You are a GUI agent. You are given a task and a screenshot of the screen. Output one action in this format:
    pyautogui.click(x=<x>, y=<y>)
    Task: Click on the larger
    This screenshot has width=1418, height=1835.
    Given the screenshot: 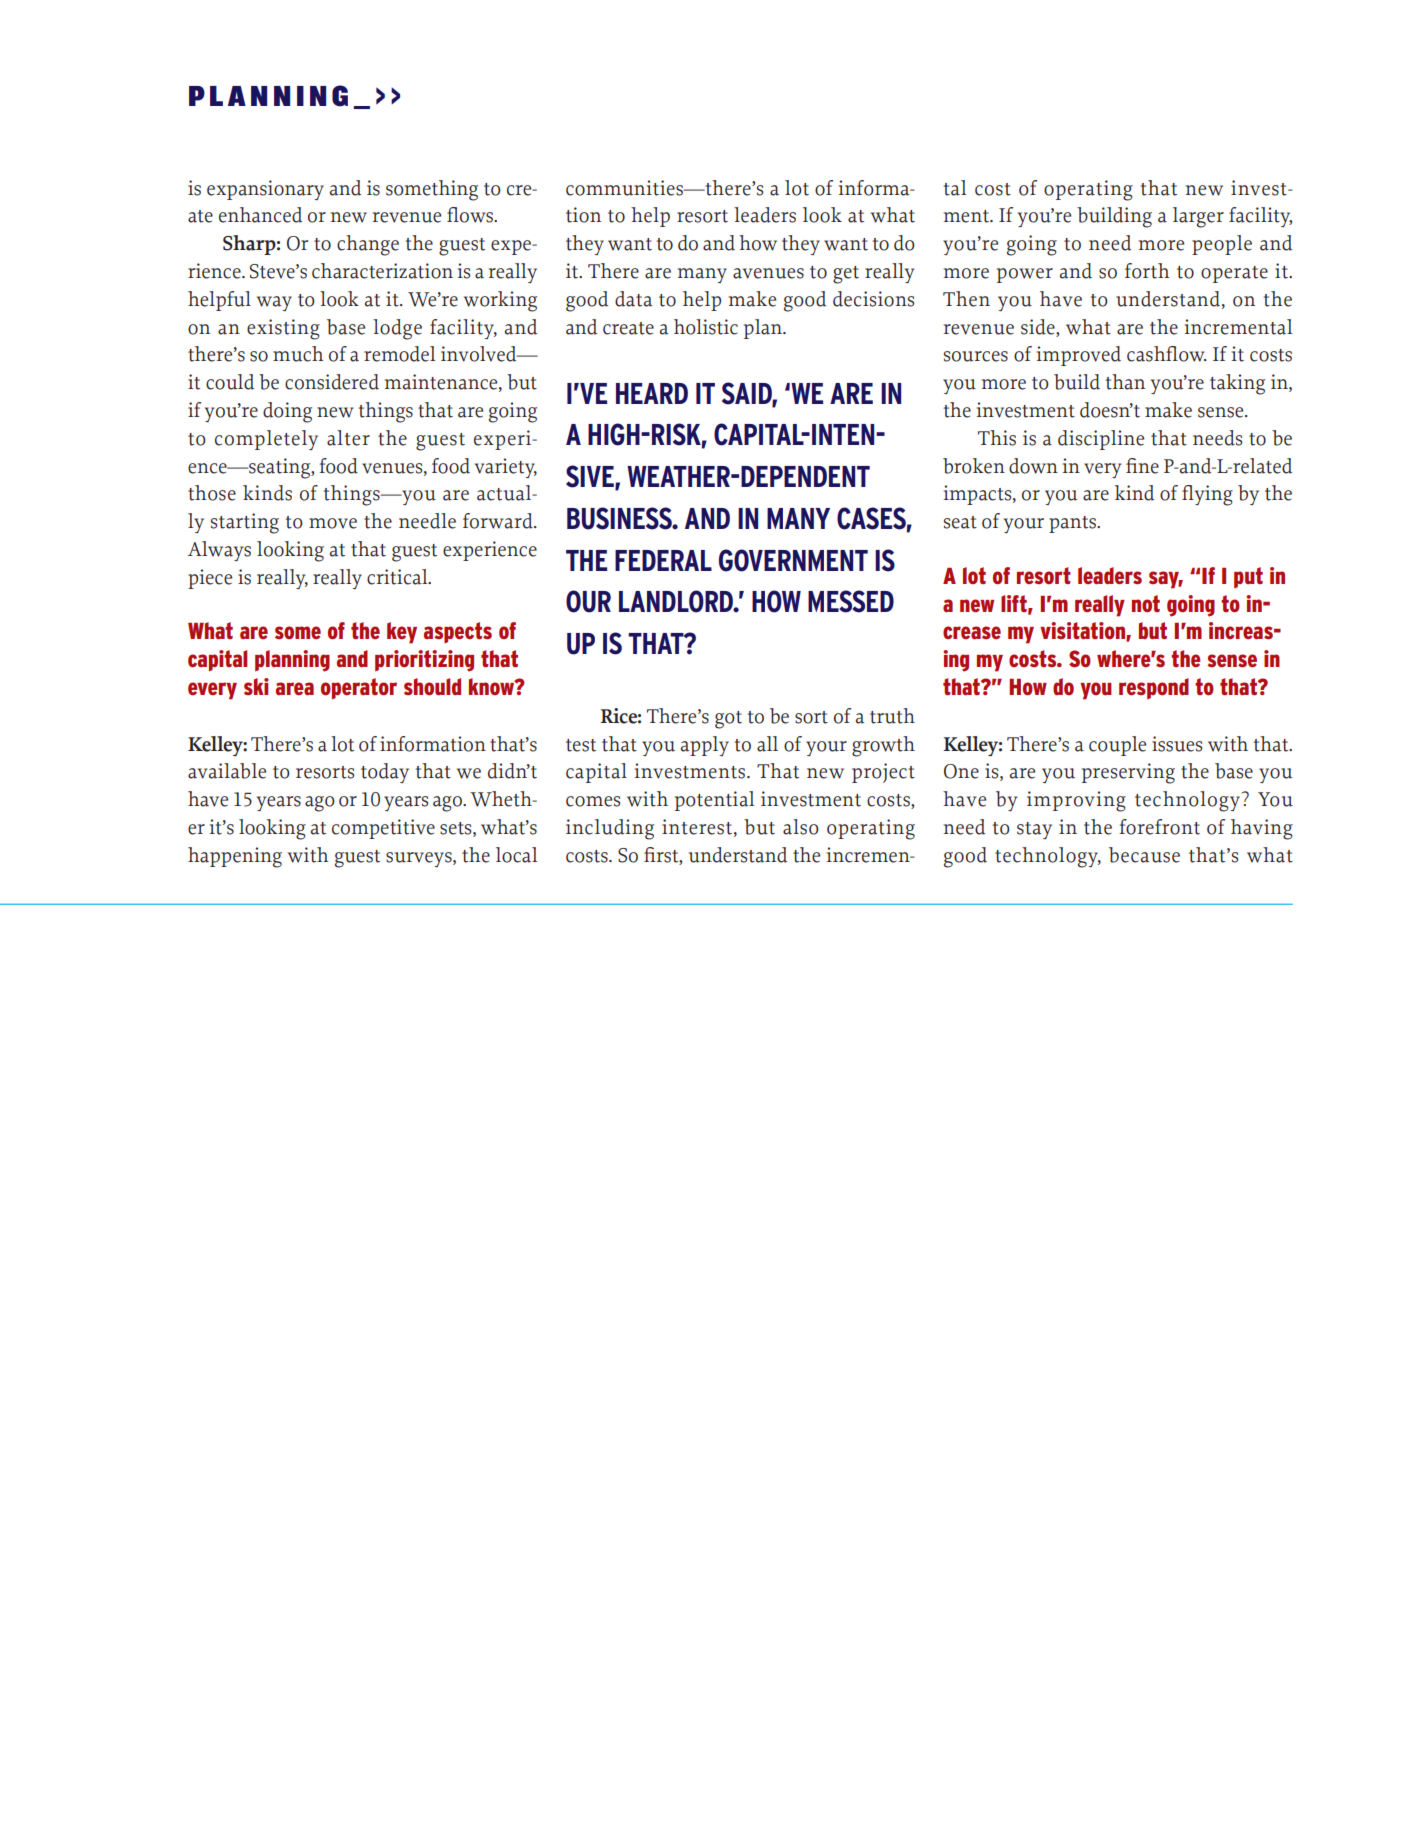 What is the action you would take?
    pyautogui.click(x=1198, y=217)
